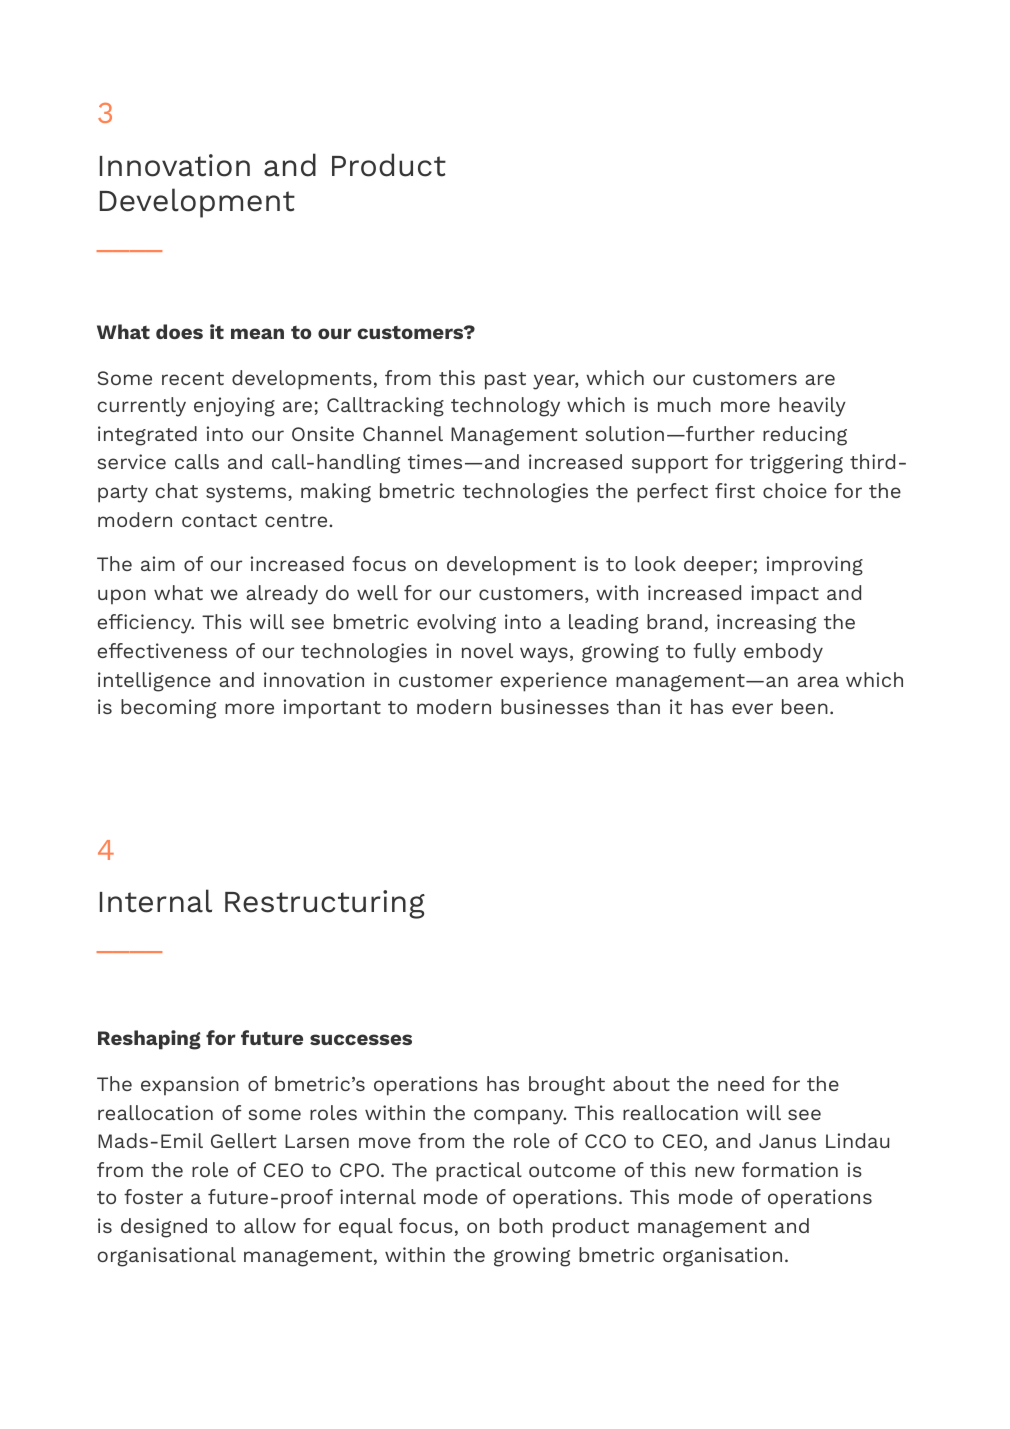  Describe the element at coordinates (684, 404) in the screenshot. I see `much` at that location.
